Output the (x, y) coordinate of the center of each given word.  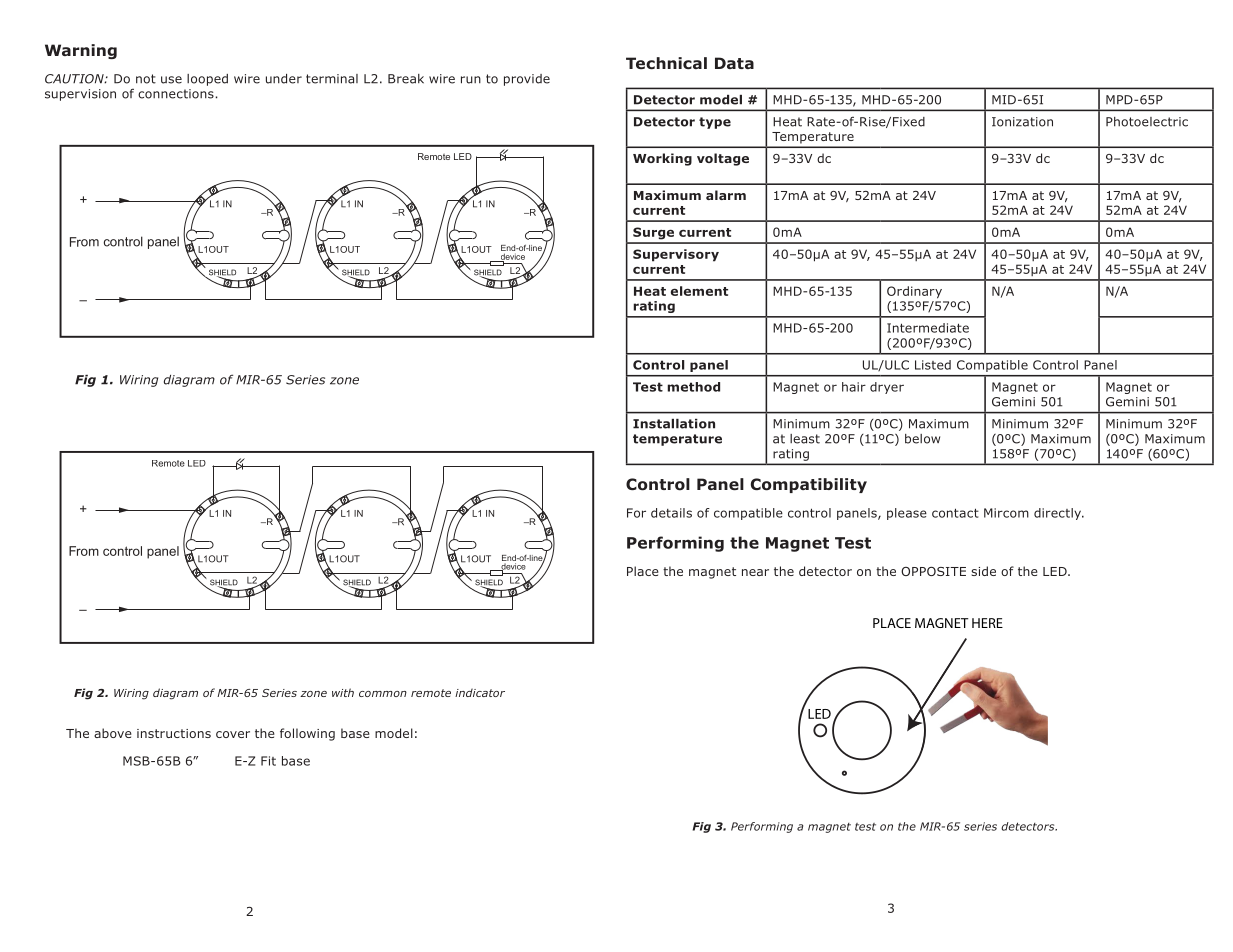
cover (233, 734)
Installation (674, 424)
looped (207, 80)
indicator (480, 692)
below (922, 439)
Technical (666, 63)
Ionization (1022, 122)
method (693, 387)
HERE (987, 623)
